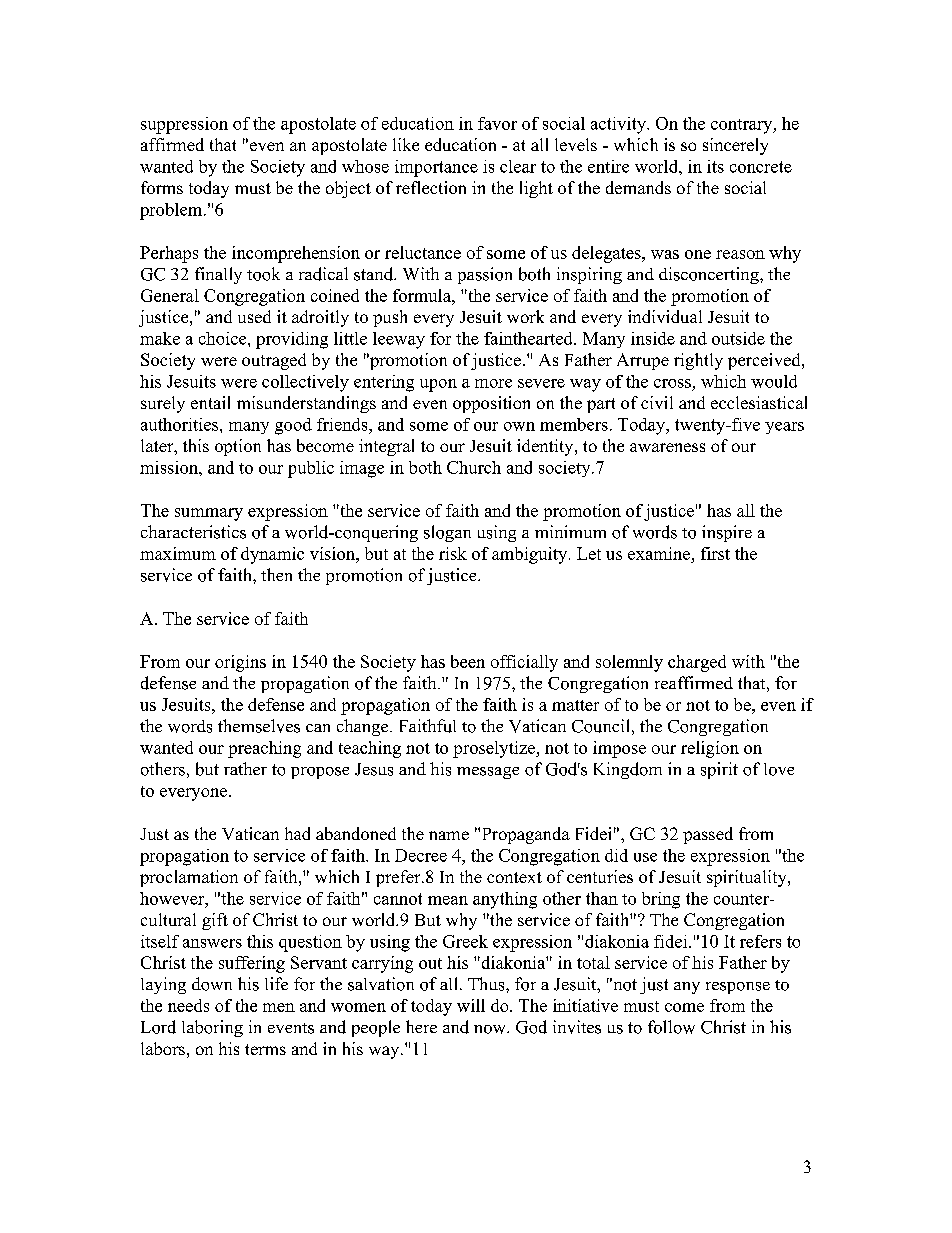 The width and height of the screenshot is (952, 1233). I want to click on suppression, so click(184, 125).
